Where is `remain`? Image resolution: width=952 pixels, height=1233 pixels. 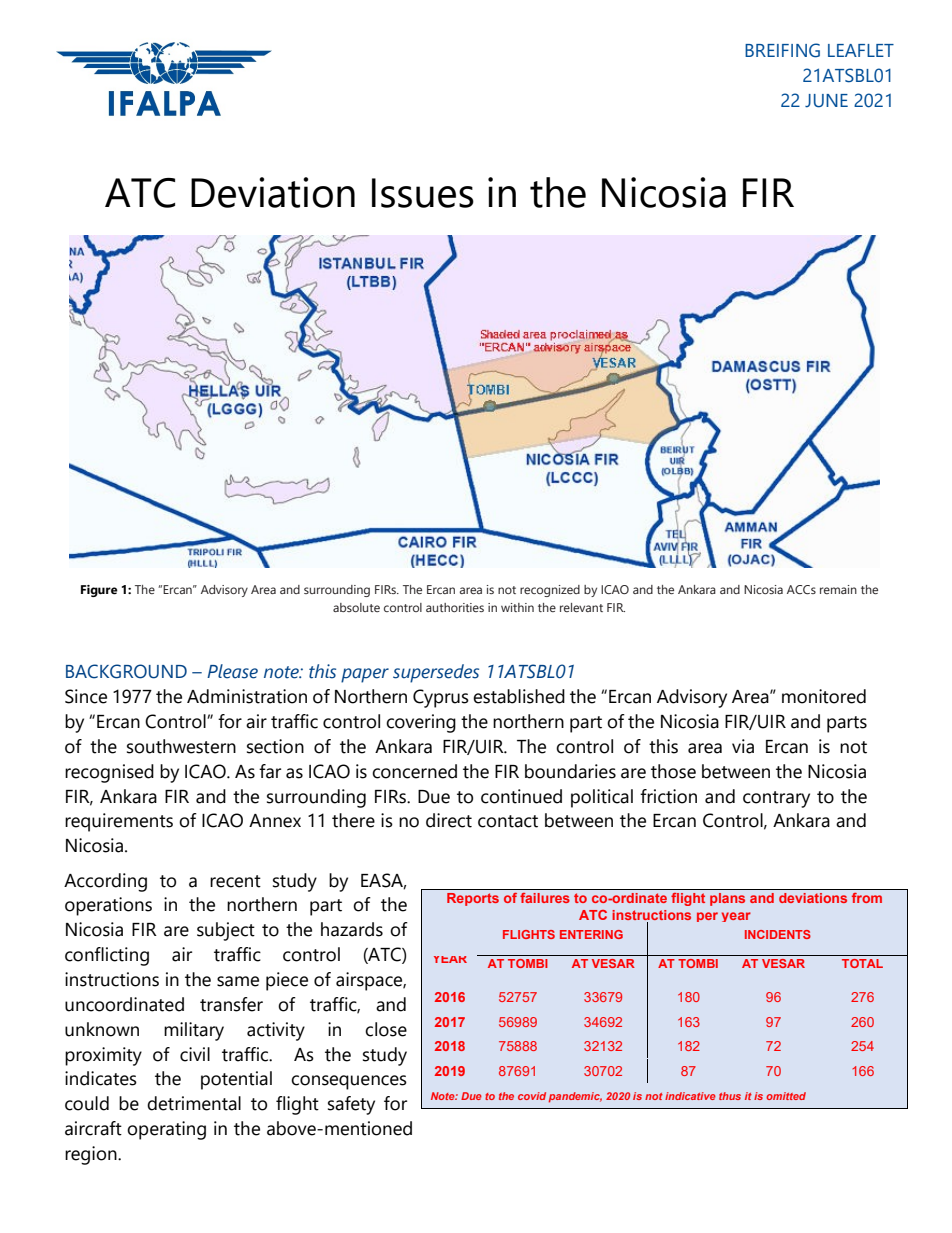 remain is located at coordinates (838, 589).
